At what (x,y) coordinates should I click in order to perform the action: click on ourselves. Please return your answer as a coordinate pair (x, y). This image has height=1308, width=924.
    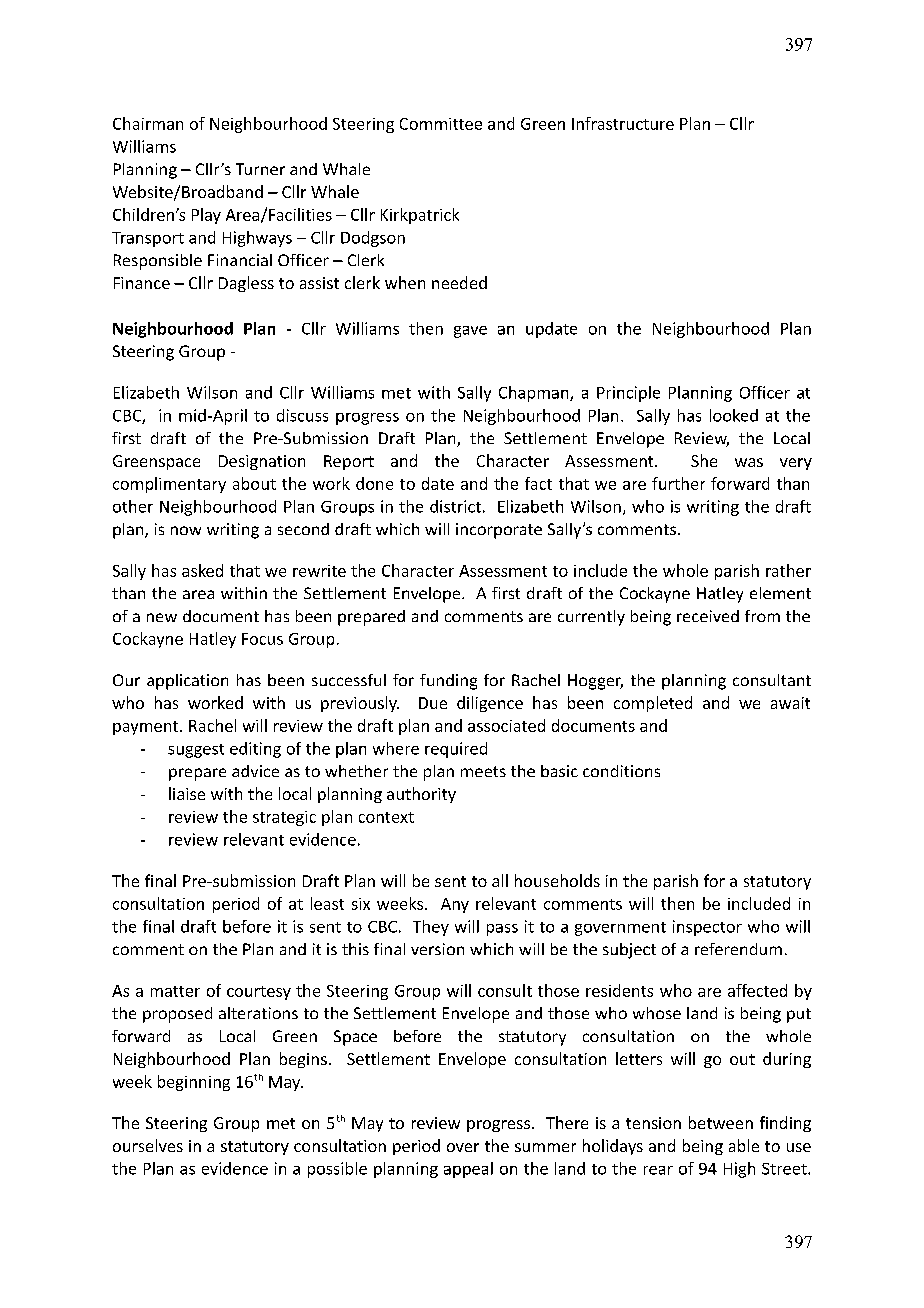
    Looking at the image, I should click on (148, 1145).
